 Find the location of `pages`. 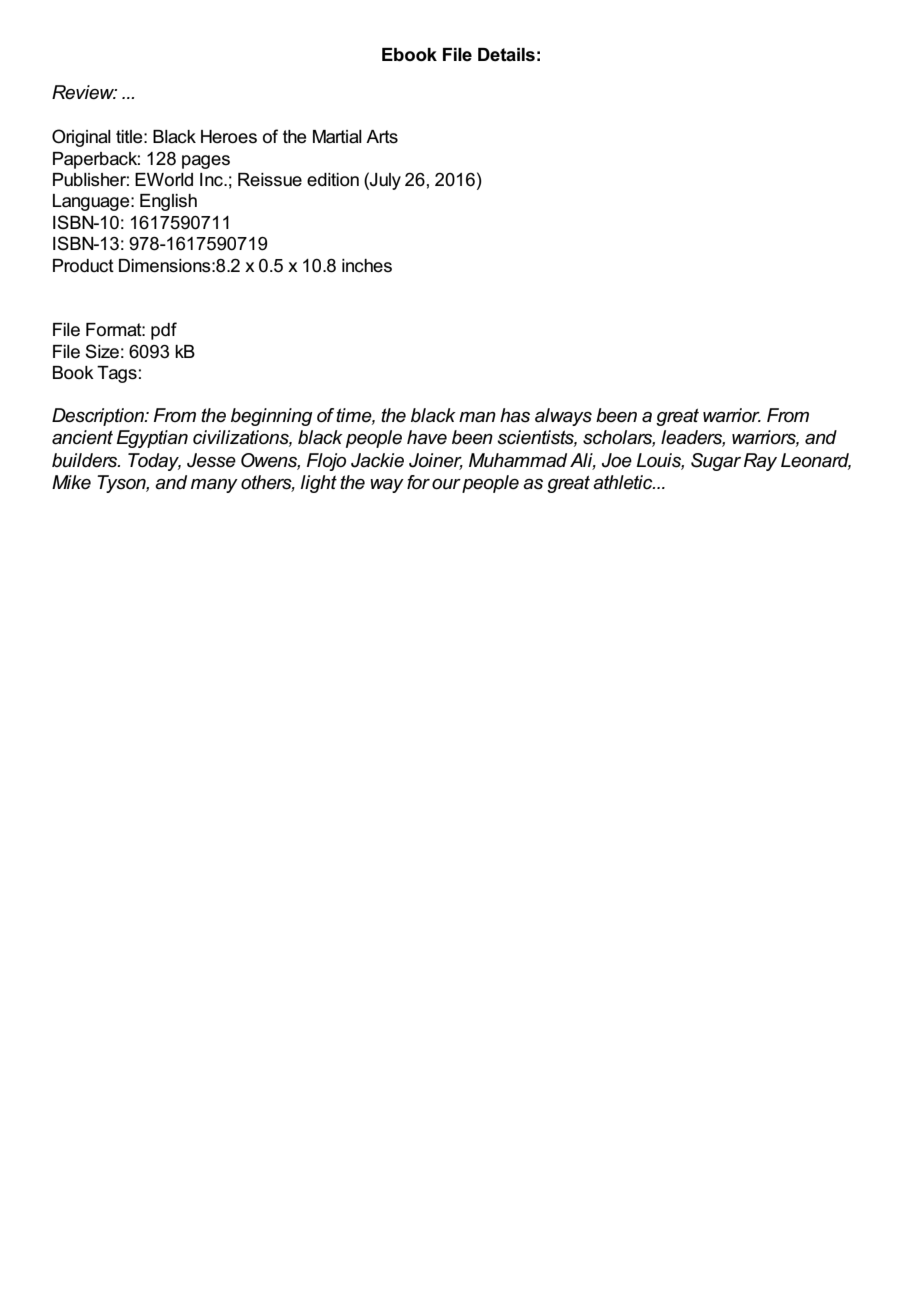

pages is located at coordinates (206, 162).
